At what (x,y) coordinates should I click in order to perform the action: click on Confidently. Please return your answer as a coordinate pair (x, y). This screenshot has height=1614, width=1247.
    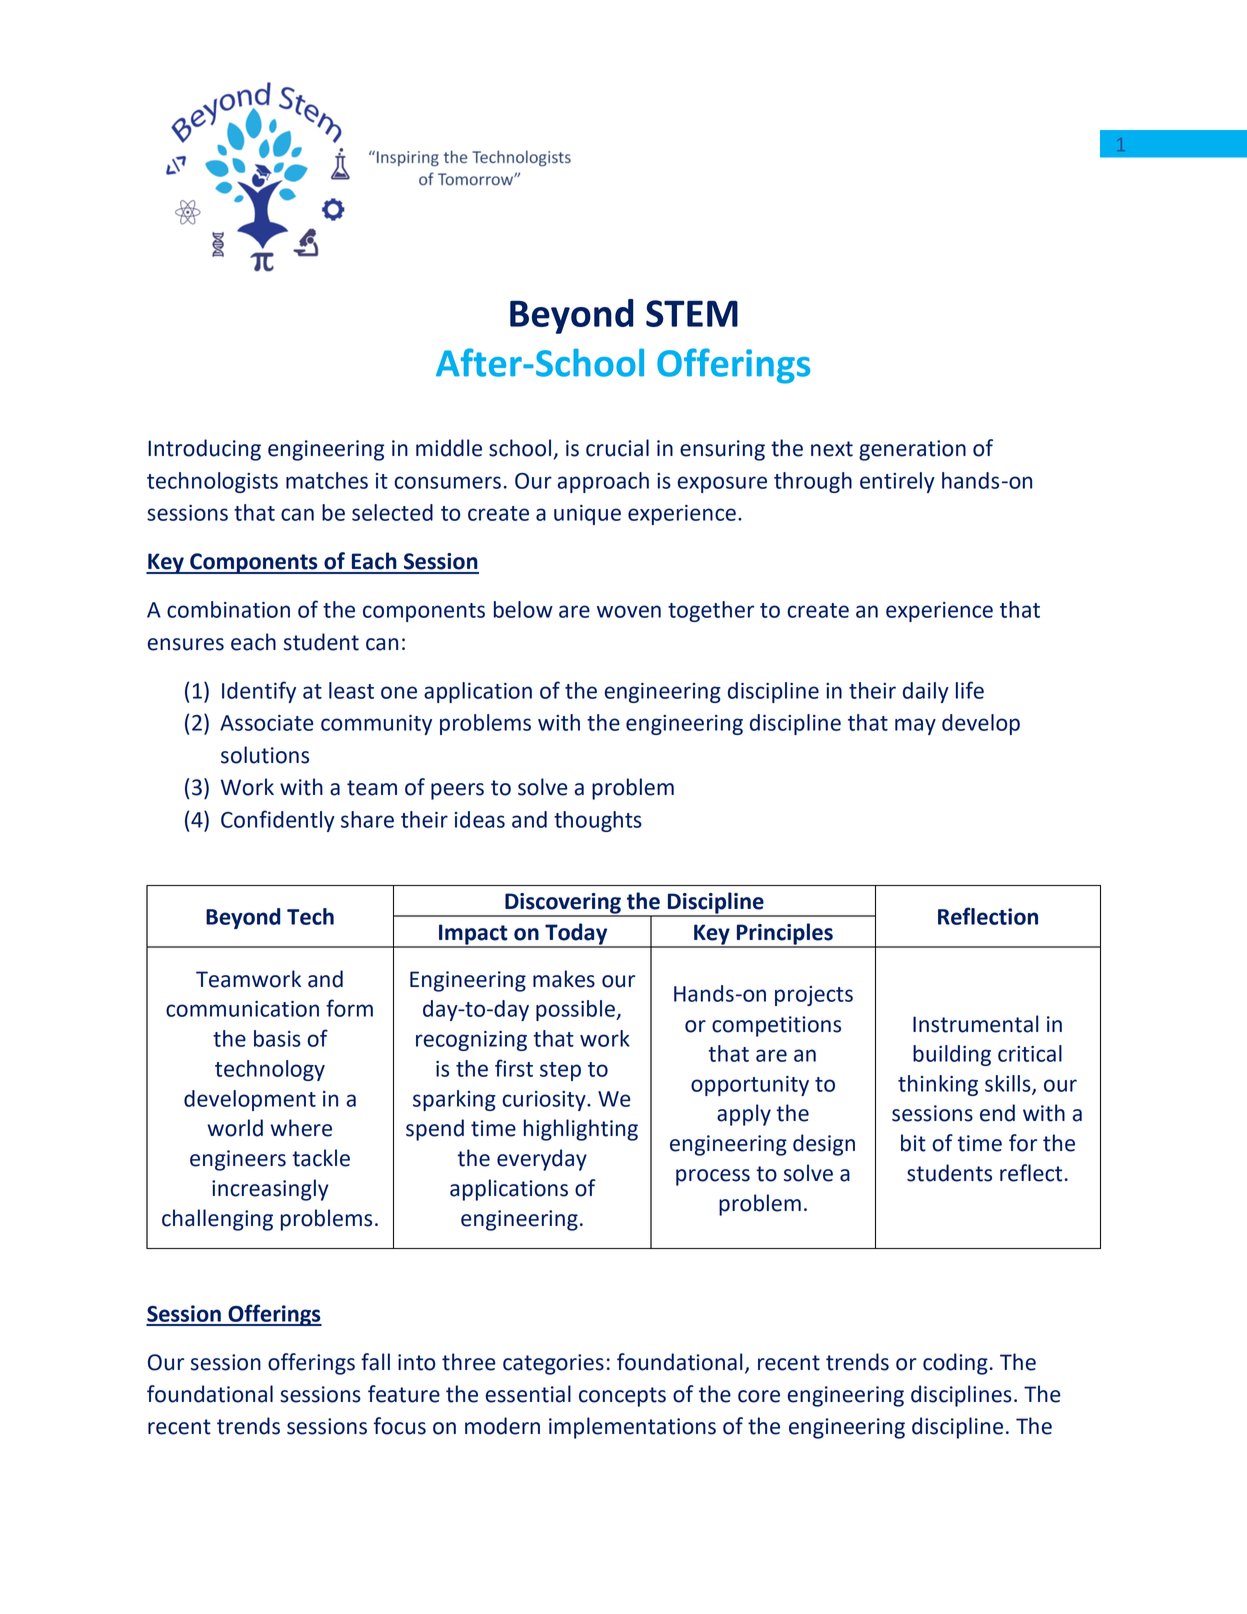
    Looking at the image, I should click on (278, 821).
